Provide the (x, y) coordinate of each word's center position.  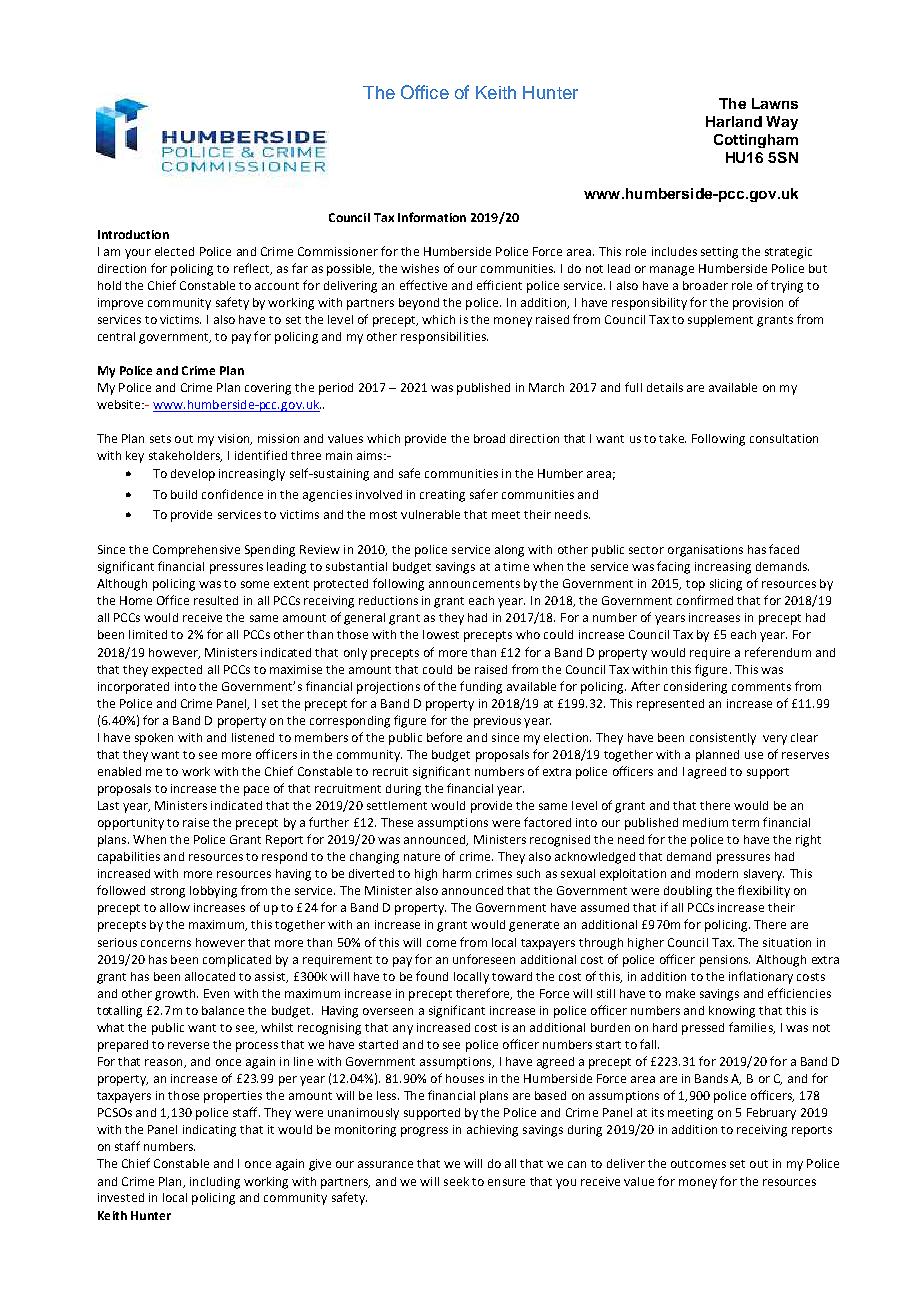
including (215, 1183)
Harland (734, 121)
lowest (441, 634)
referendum (778, 652)
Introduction (133, 234)
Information (432, 217)
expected (177, 671)
